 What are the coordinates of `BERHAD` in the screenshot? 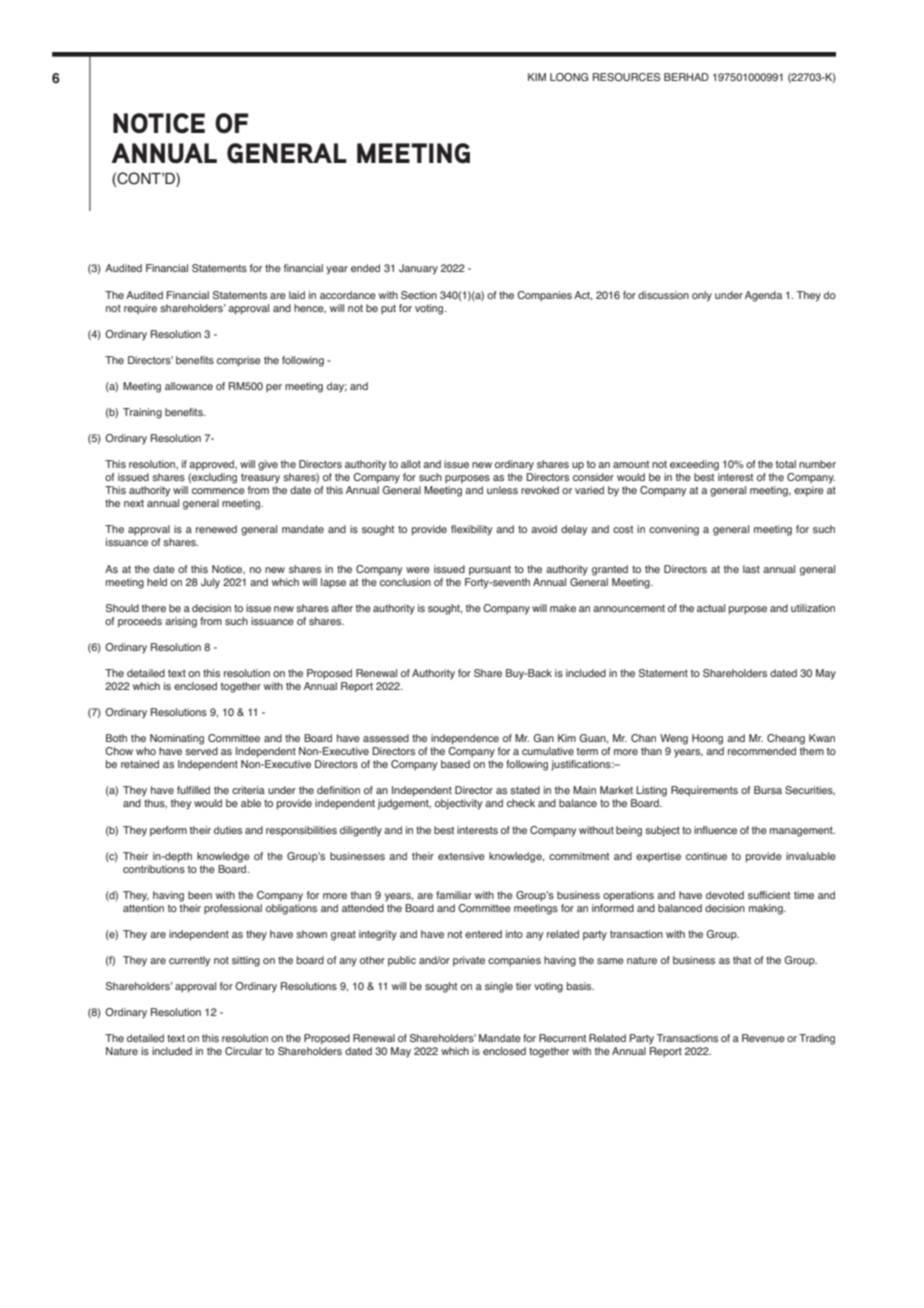 It's located at (686, 77).
